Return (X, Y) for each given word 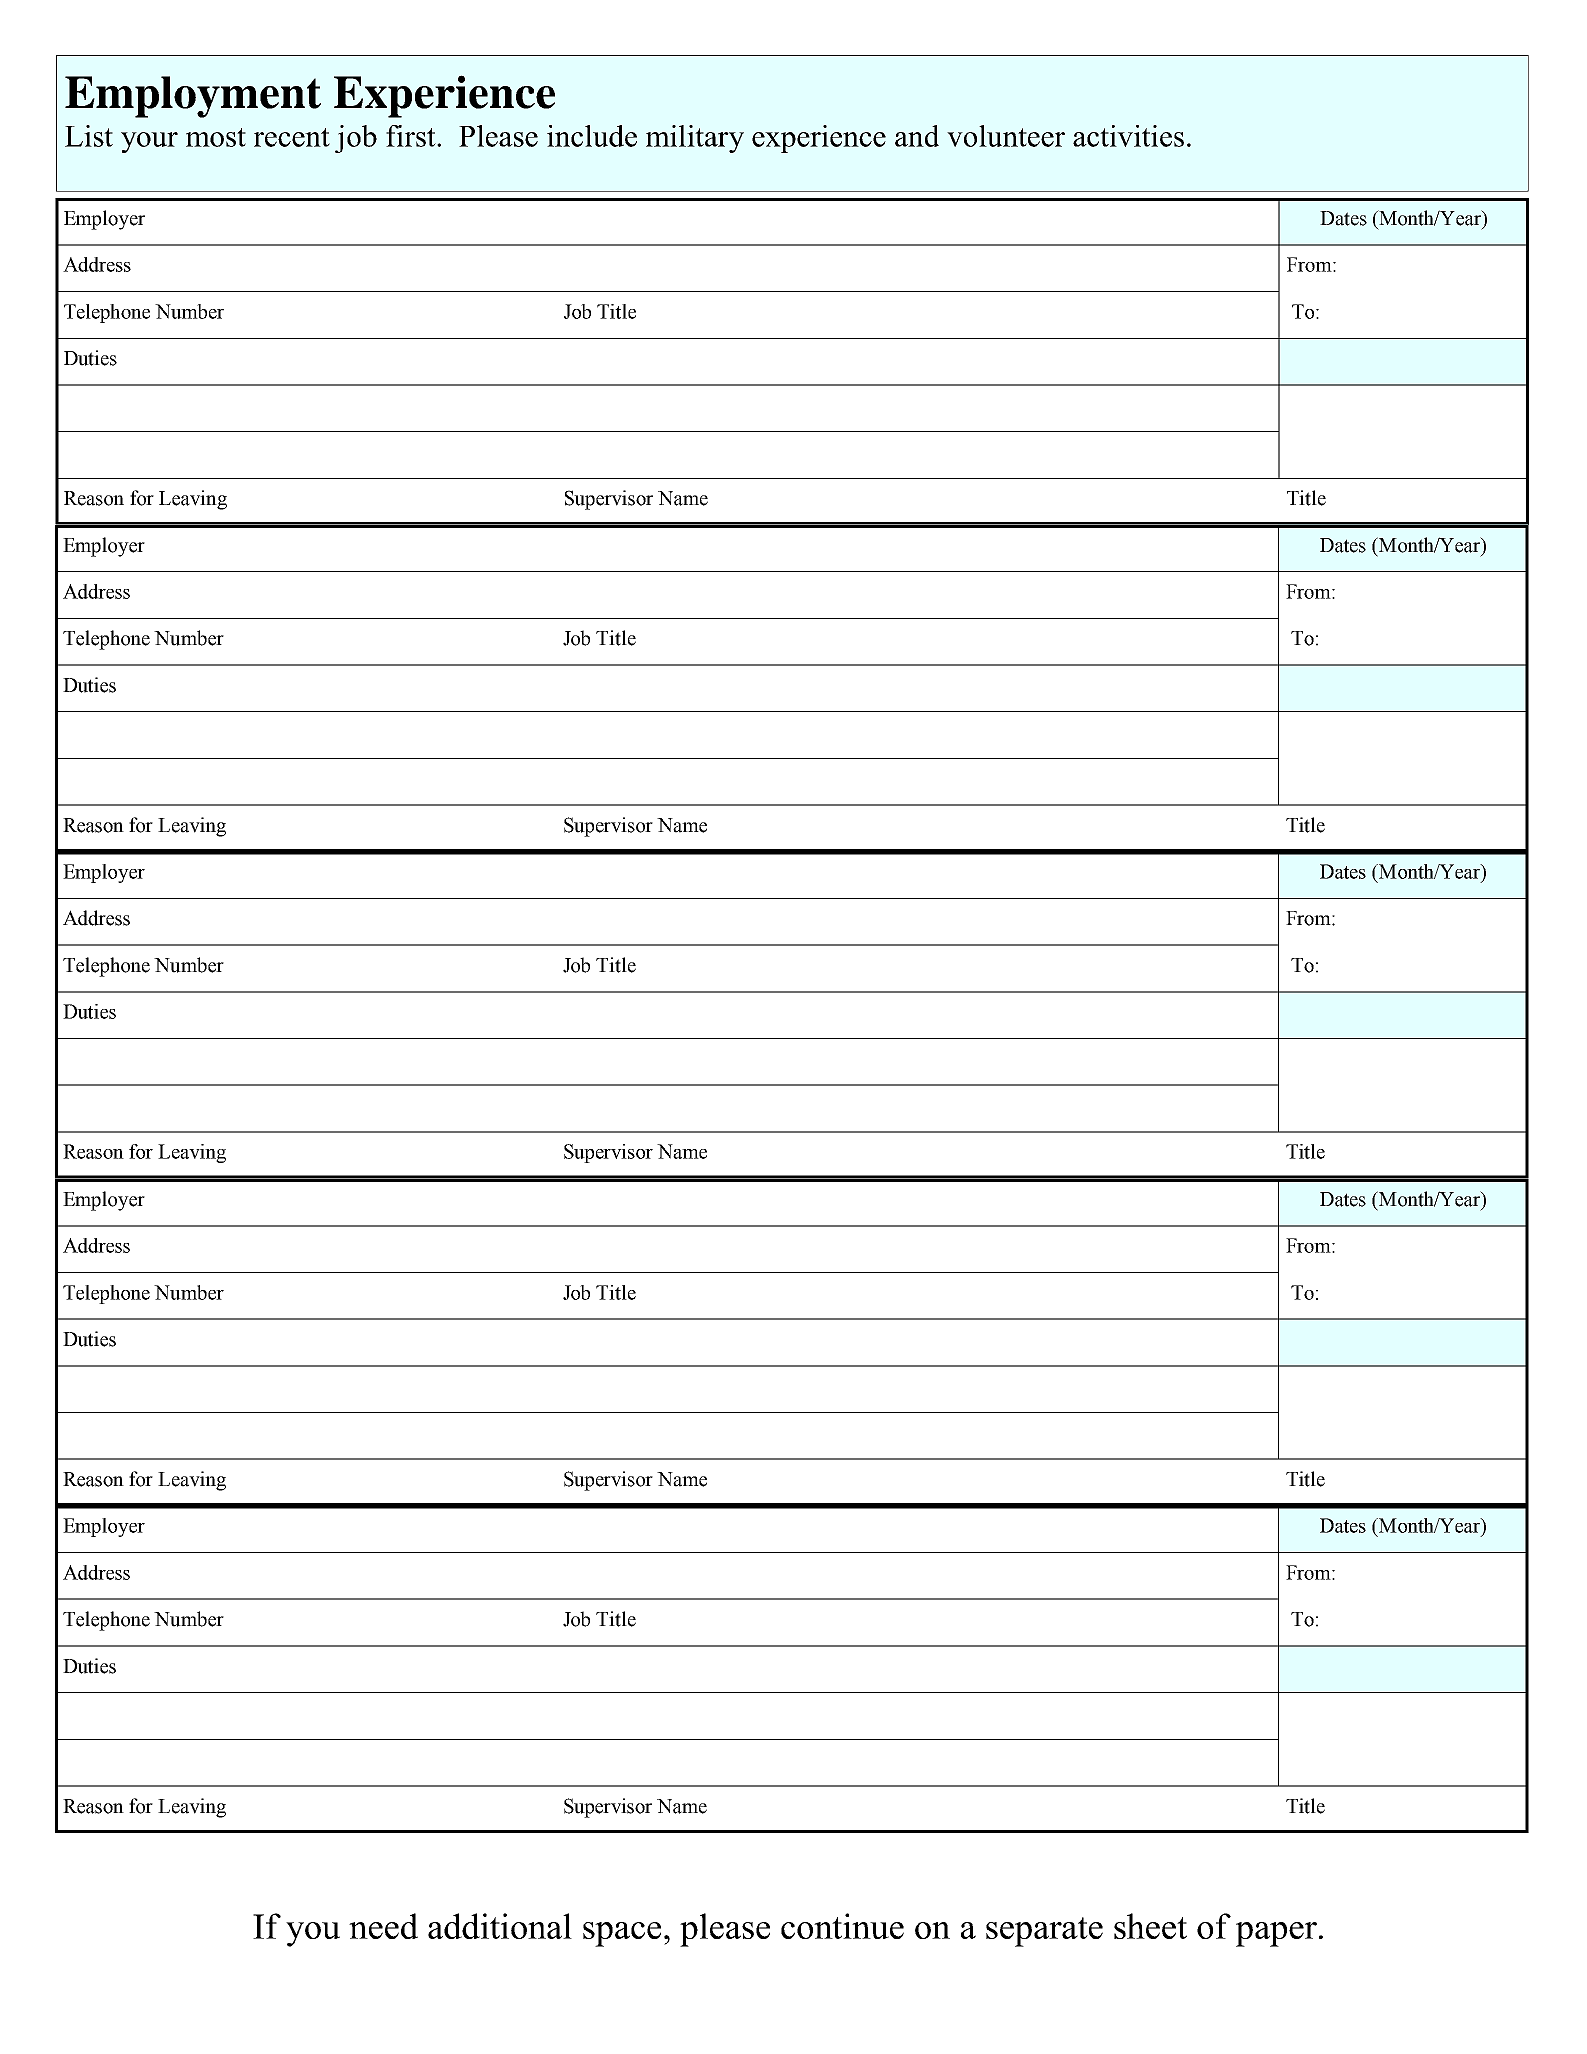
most (216, 137)
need (383, 1926)
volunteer (1006, 136)
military (695, 139)
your (149, 142)
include (592, 136)
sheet (1150, 1926)
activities (1128, 136)
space (622, 1934)
